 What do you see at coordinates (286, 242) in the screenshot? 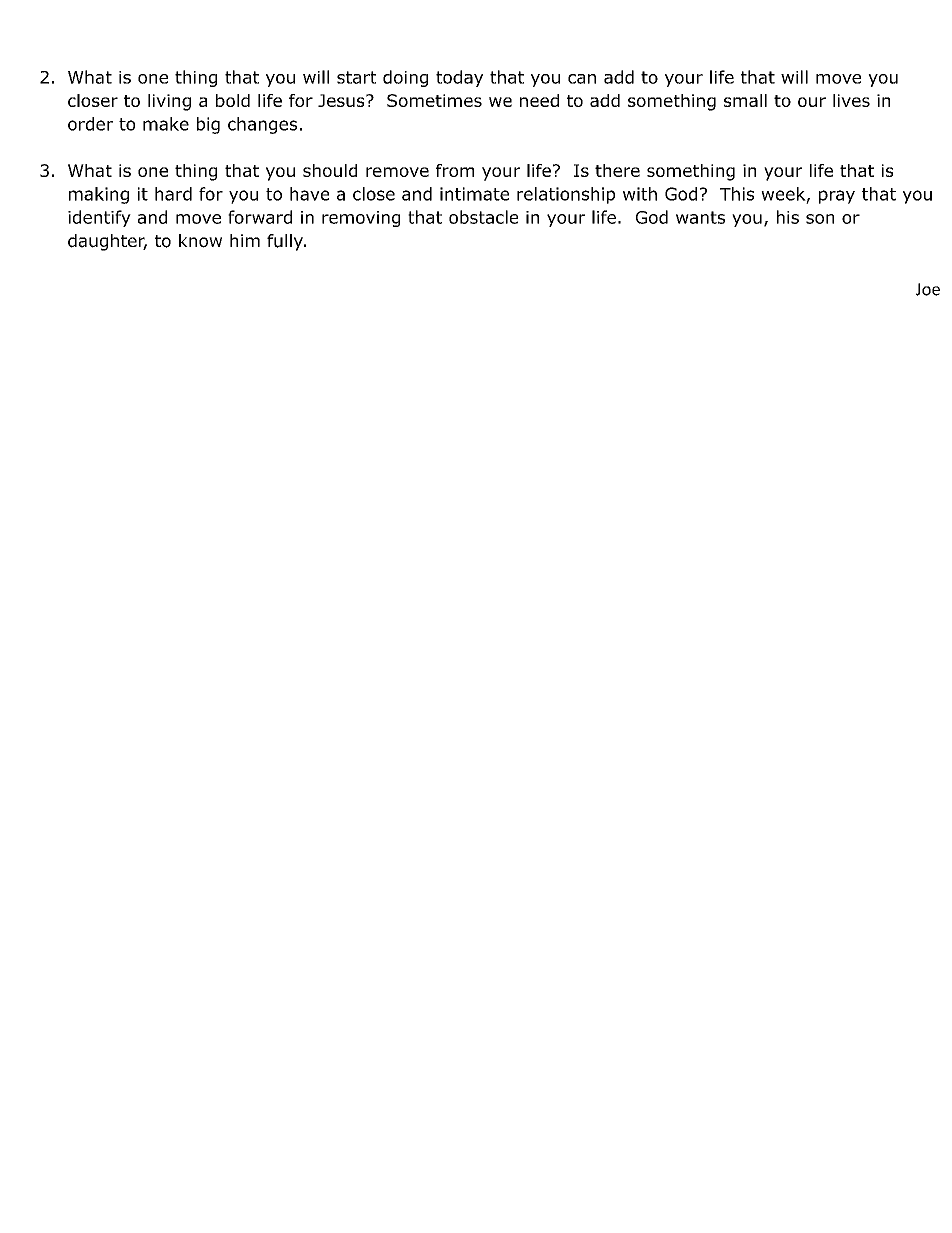
I see `fully` at bounding box center [286, 242].
